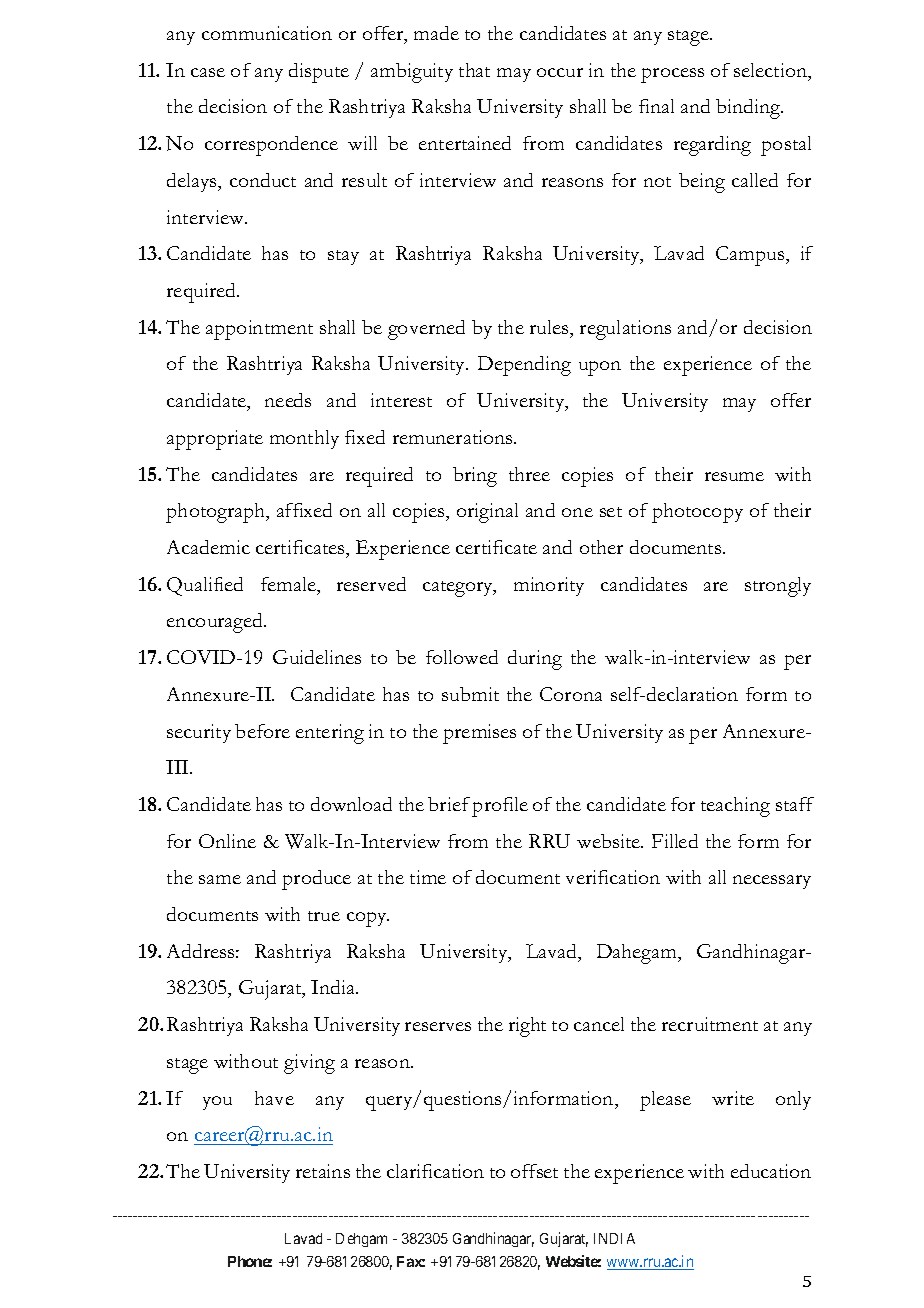 The image size is (924, 1308). Describe the element at coordinates (289, 584) in the page. I see `female` at that location.
